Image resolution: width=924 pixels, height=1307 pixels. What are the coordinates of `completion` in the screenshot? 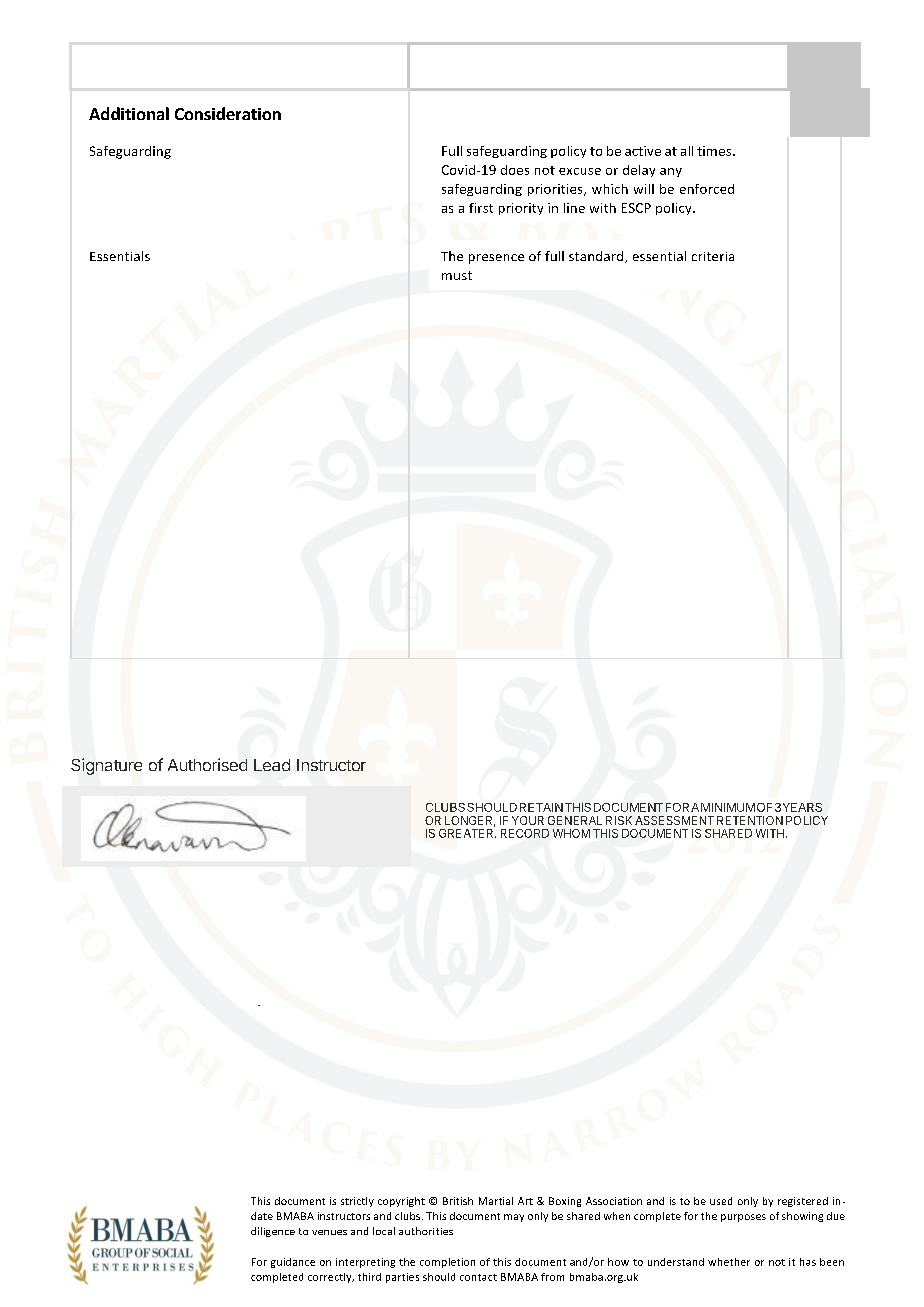 It's located at (447, 1263).
